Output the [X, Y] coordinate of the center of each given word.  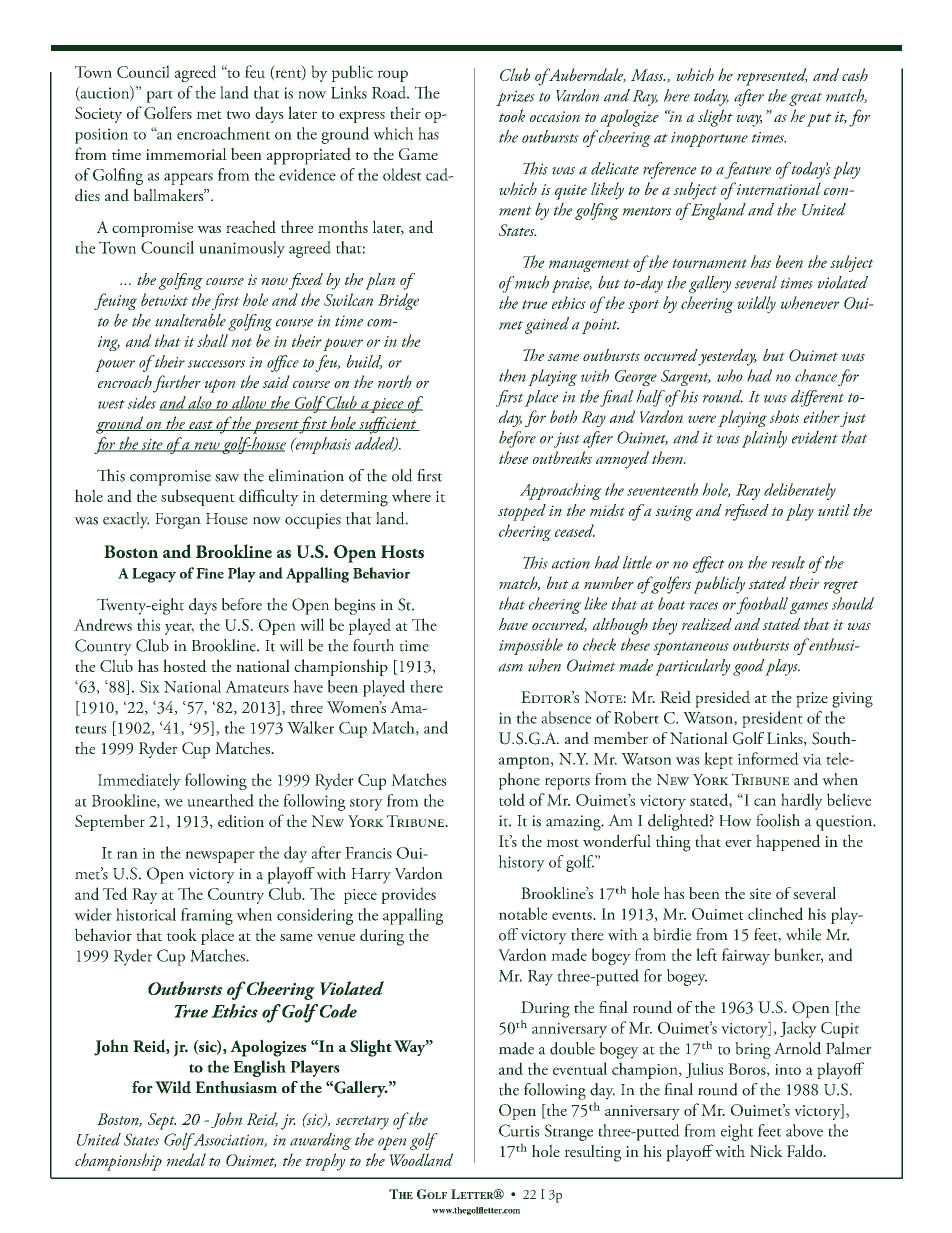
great [805, 99]
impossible [531, 646]
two [238, 115]
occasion [555, 116]
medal [186, 1159]
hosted [185, 665]
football [762, 605]
